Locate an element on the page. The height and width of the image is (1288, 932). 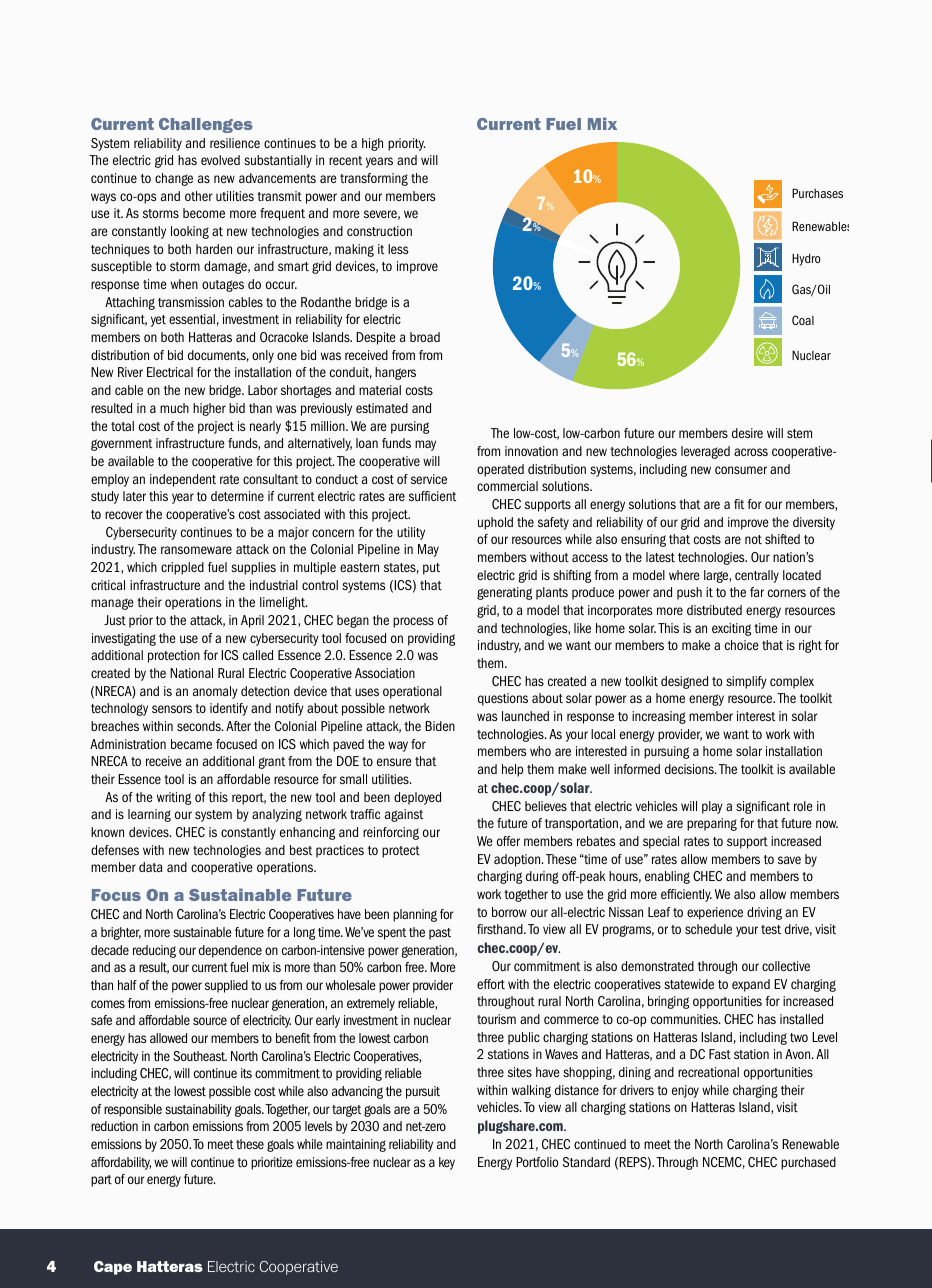
Purchases is located at coordinates (817, 193).
